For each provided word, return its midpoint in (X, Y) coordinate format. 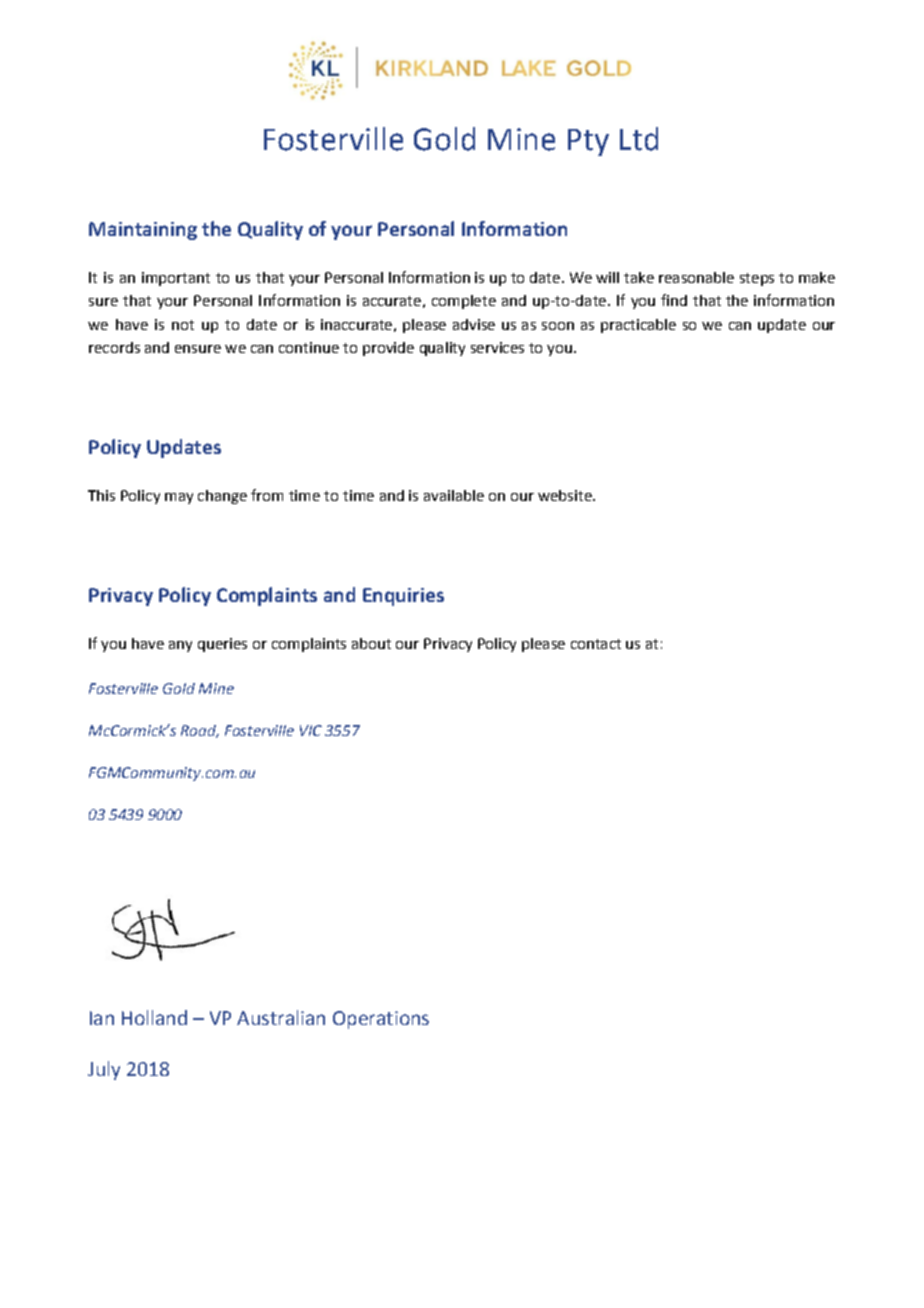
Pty (588, 142)
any (180, 646)
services (497, 347)
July (104, 1070)
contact (596, 644)
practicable (638, 326)
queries (222, 645)
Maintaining (143, 231)
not (183, 325)
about (371, 643)
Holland (154, 1017)
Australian (281, 1017)
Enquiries (403, 597)
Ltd (639, 139)
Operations (381, 1020)
